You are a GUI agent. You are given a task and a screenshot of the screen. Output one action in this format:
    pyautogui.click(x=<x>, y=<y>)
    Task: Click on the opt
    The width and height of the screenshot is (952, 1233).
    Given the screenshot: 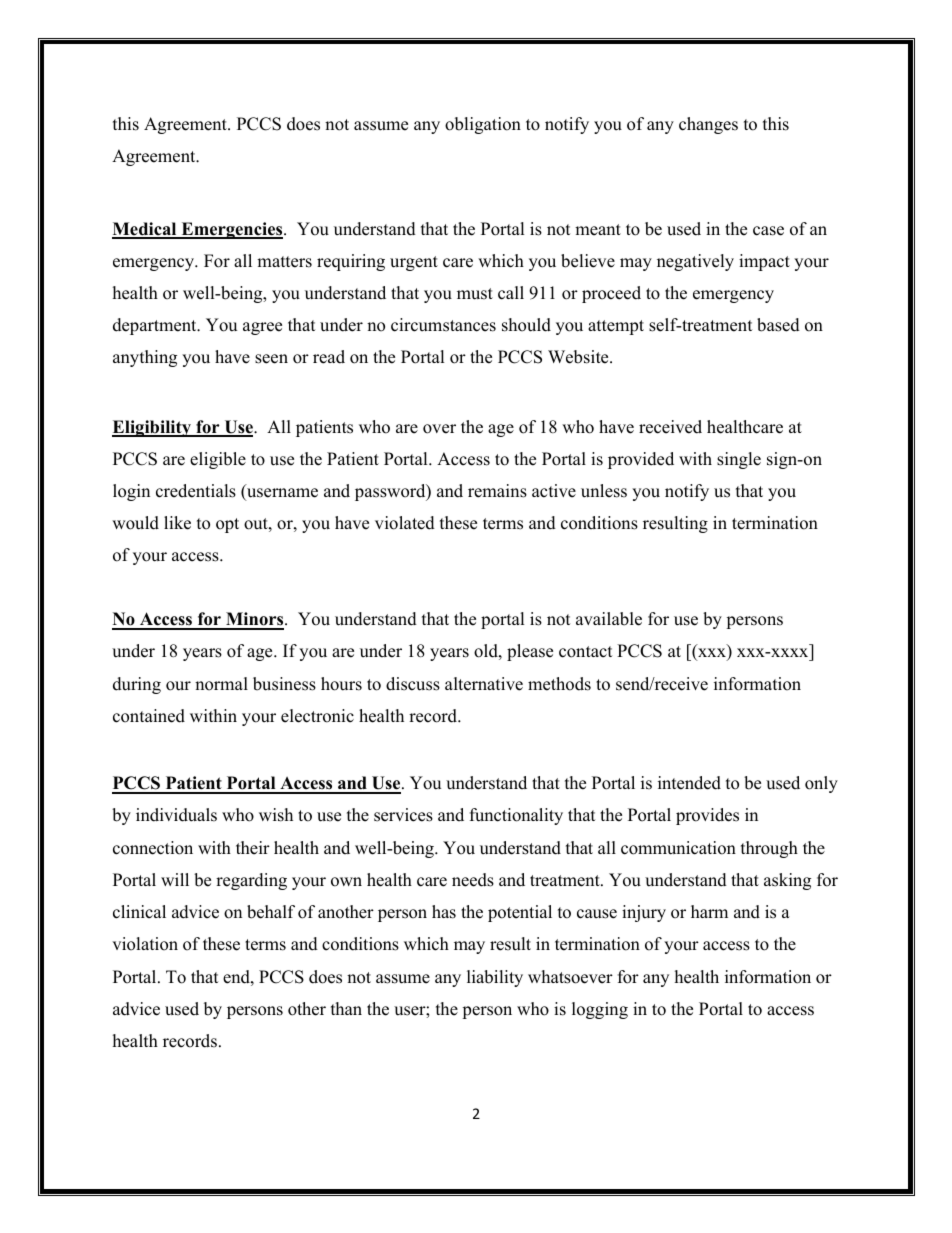 What is the action you would take?
    pyautogui.click(x=227, y=525)
